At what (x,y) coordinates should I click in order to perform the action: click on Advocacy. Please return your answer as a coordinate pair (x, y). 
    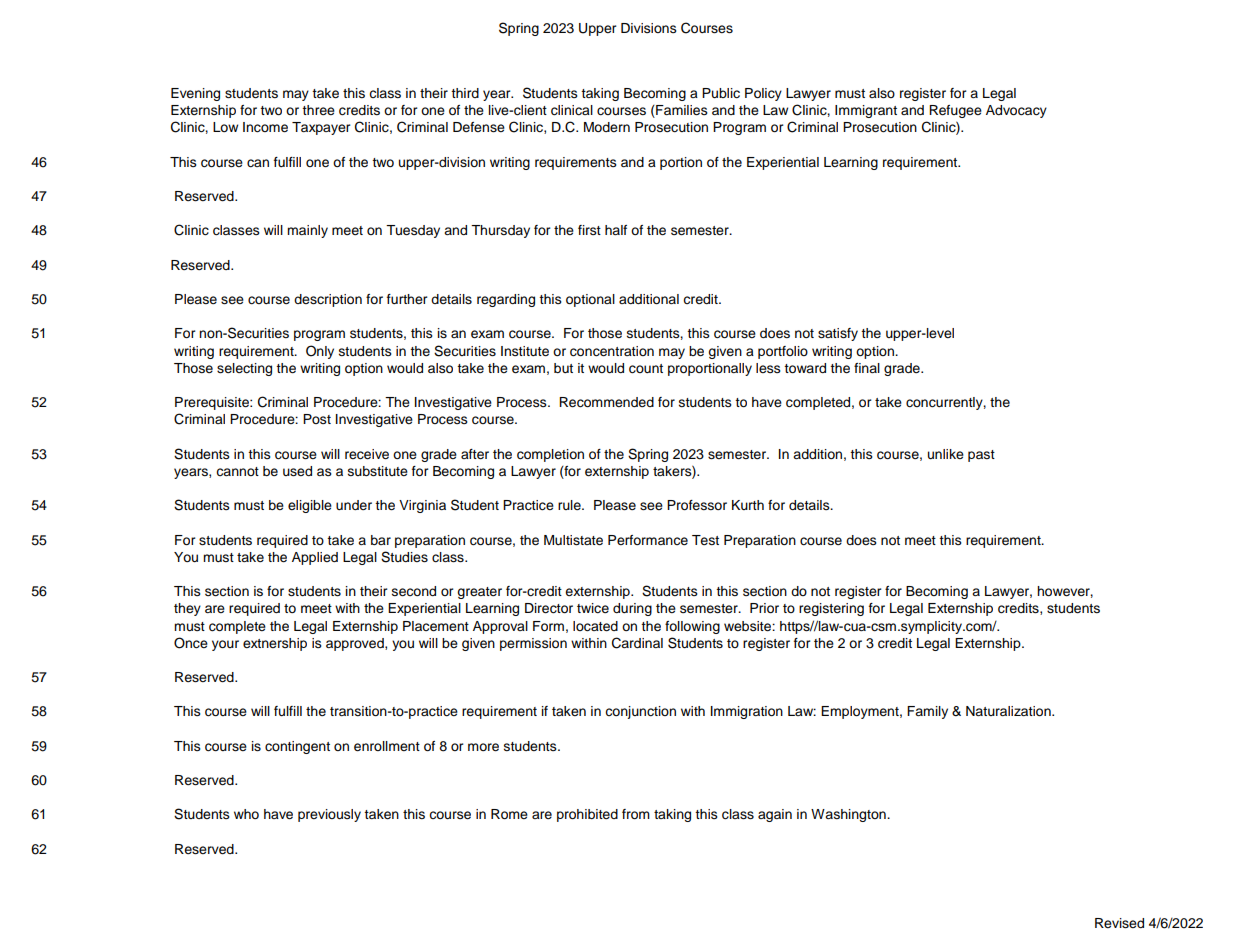
    Looking at the image, I should click on (1016, 111).
